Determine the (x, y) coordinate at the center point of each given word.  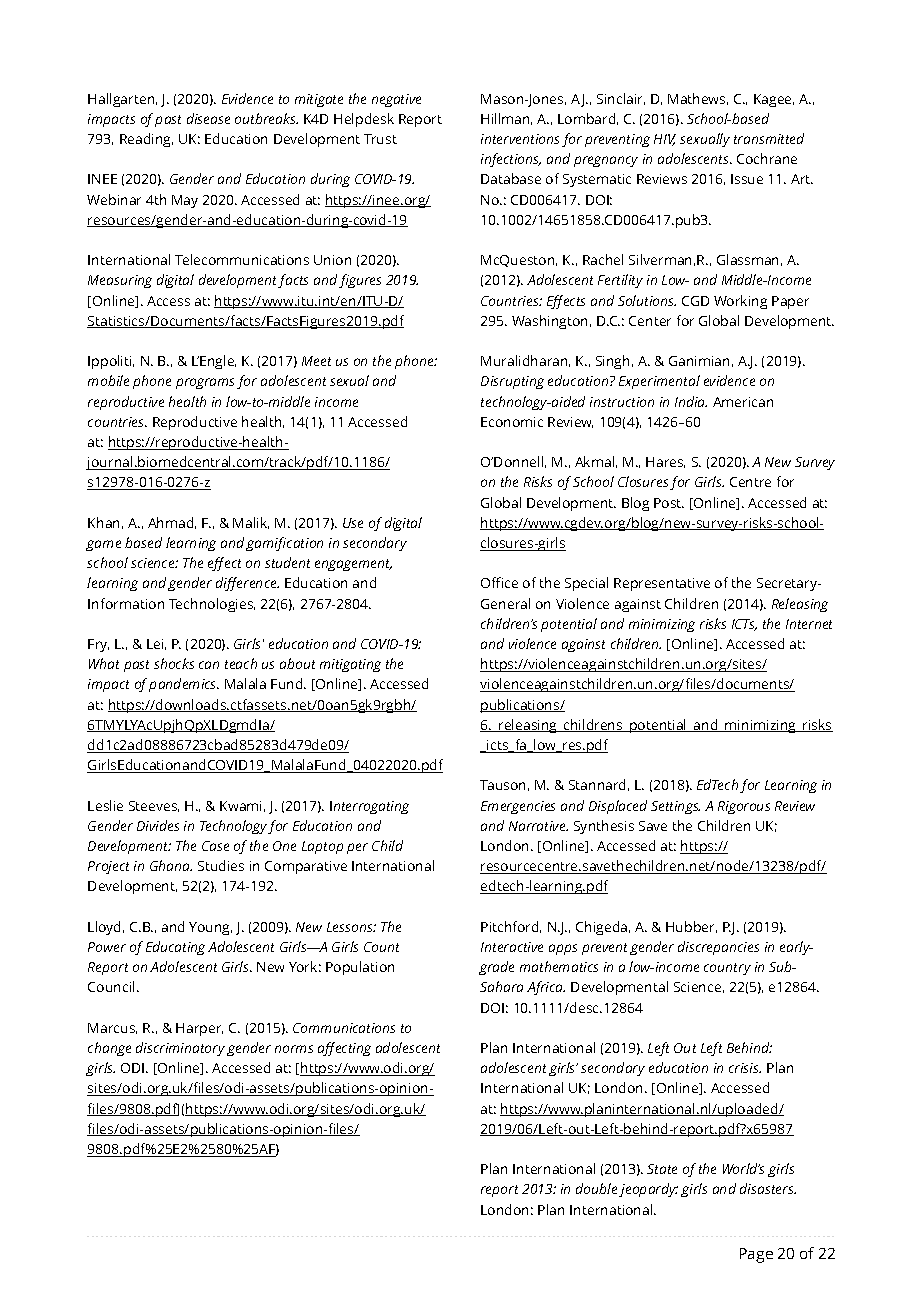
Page (756, 1255)
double (596, 1188)
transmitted (769, 138)
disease (208, 118)
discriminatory (180, 1049)
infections (511, 160)
